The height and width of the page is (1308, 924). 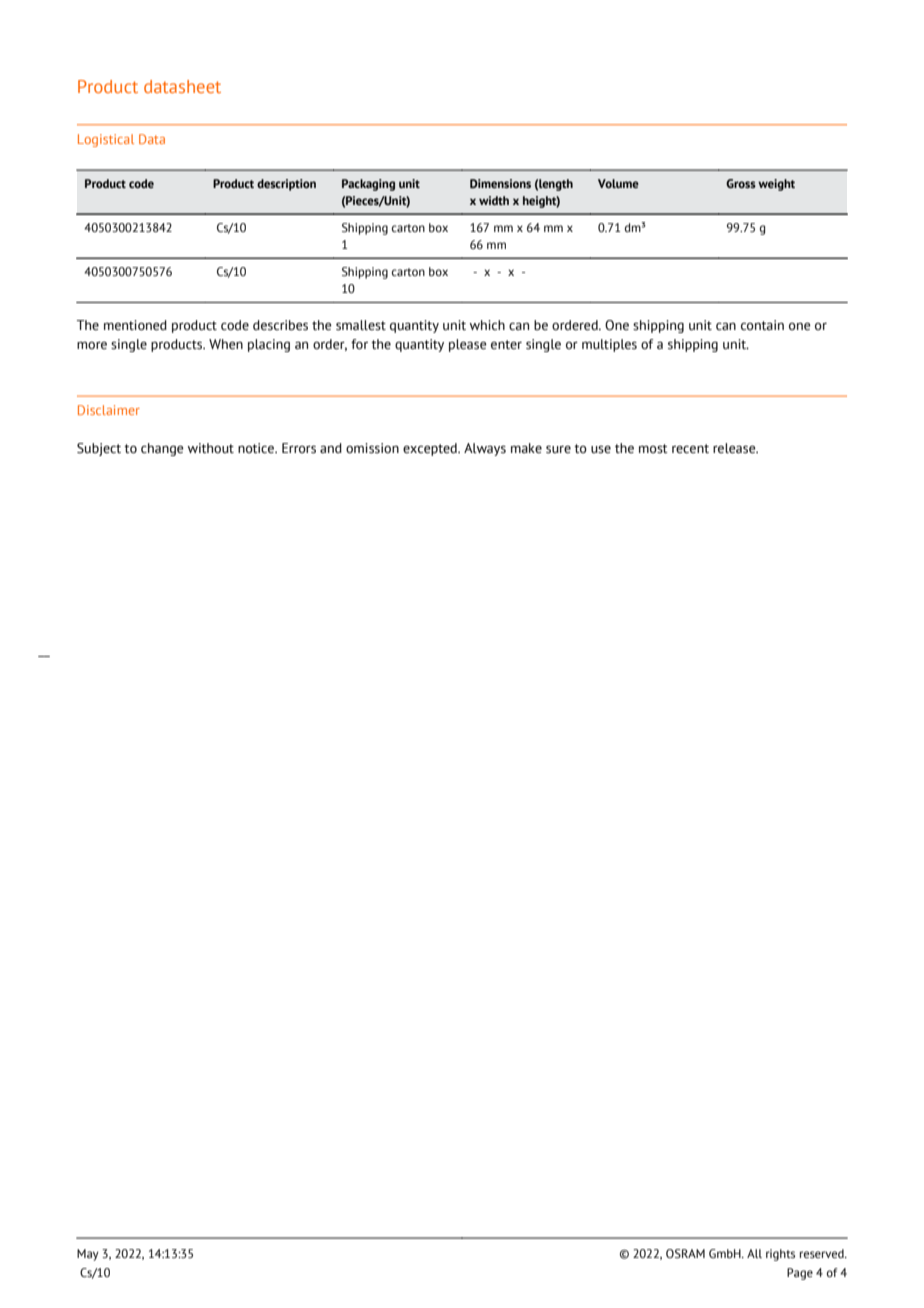 I want to click on excepted, so click(x=431, y=449).
